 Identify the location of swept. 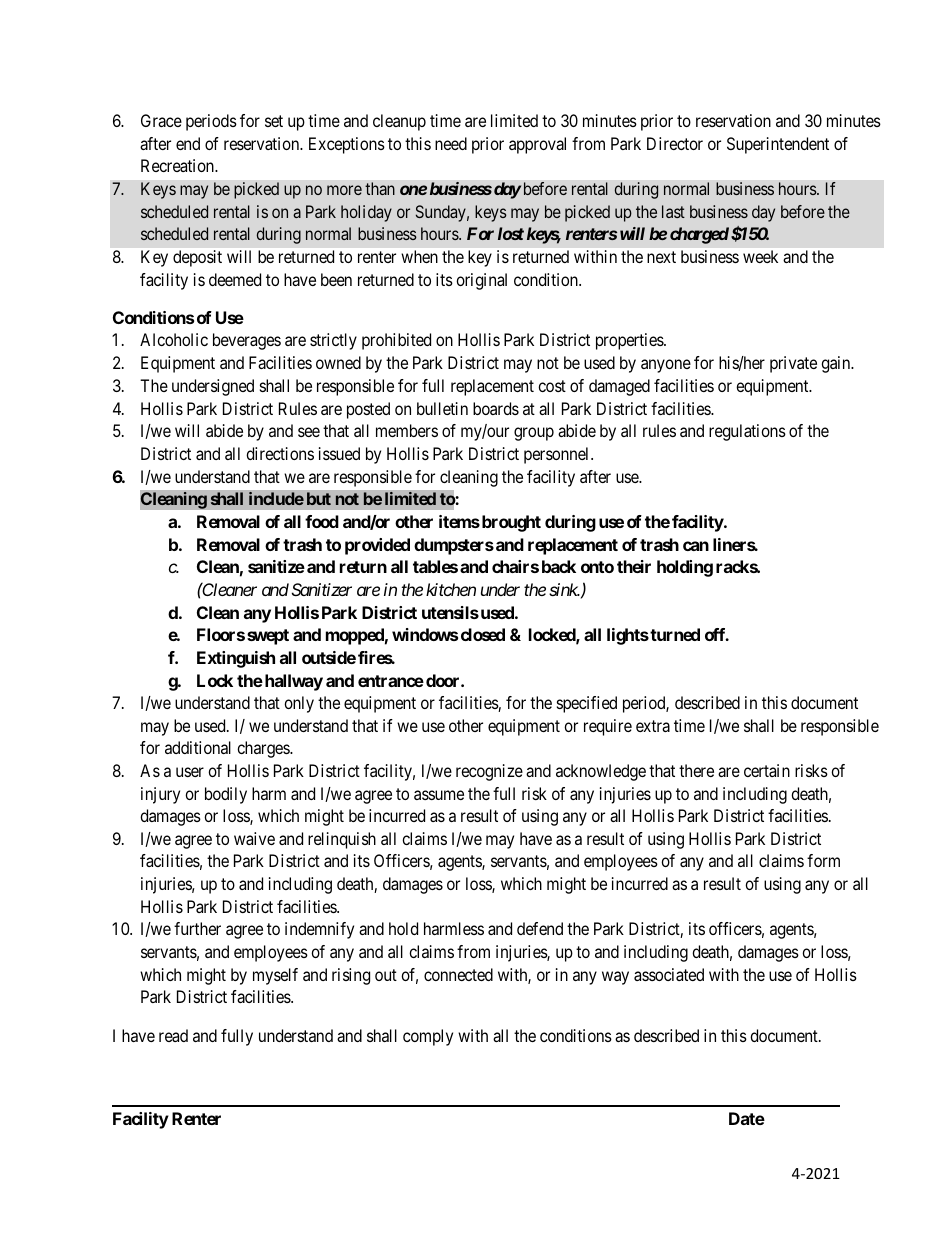
(268, 637).
